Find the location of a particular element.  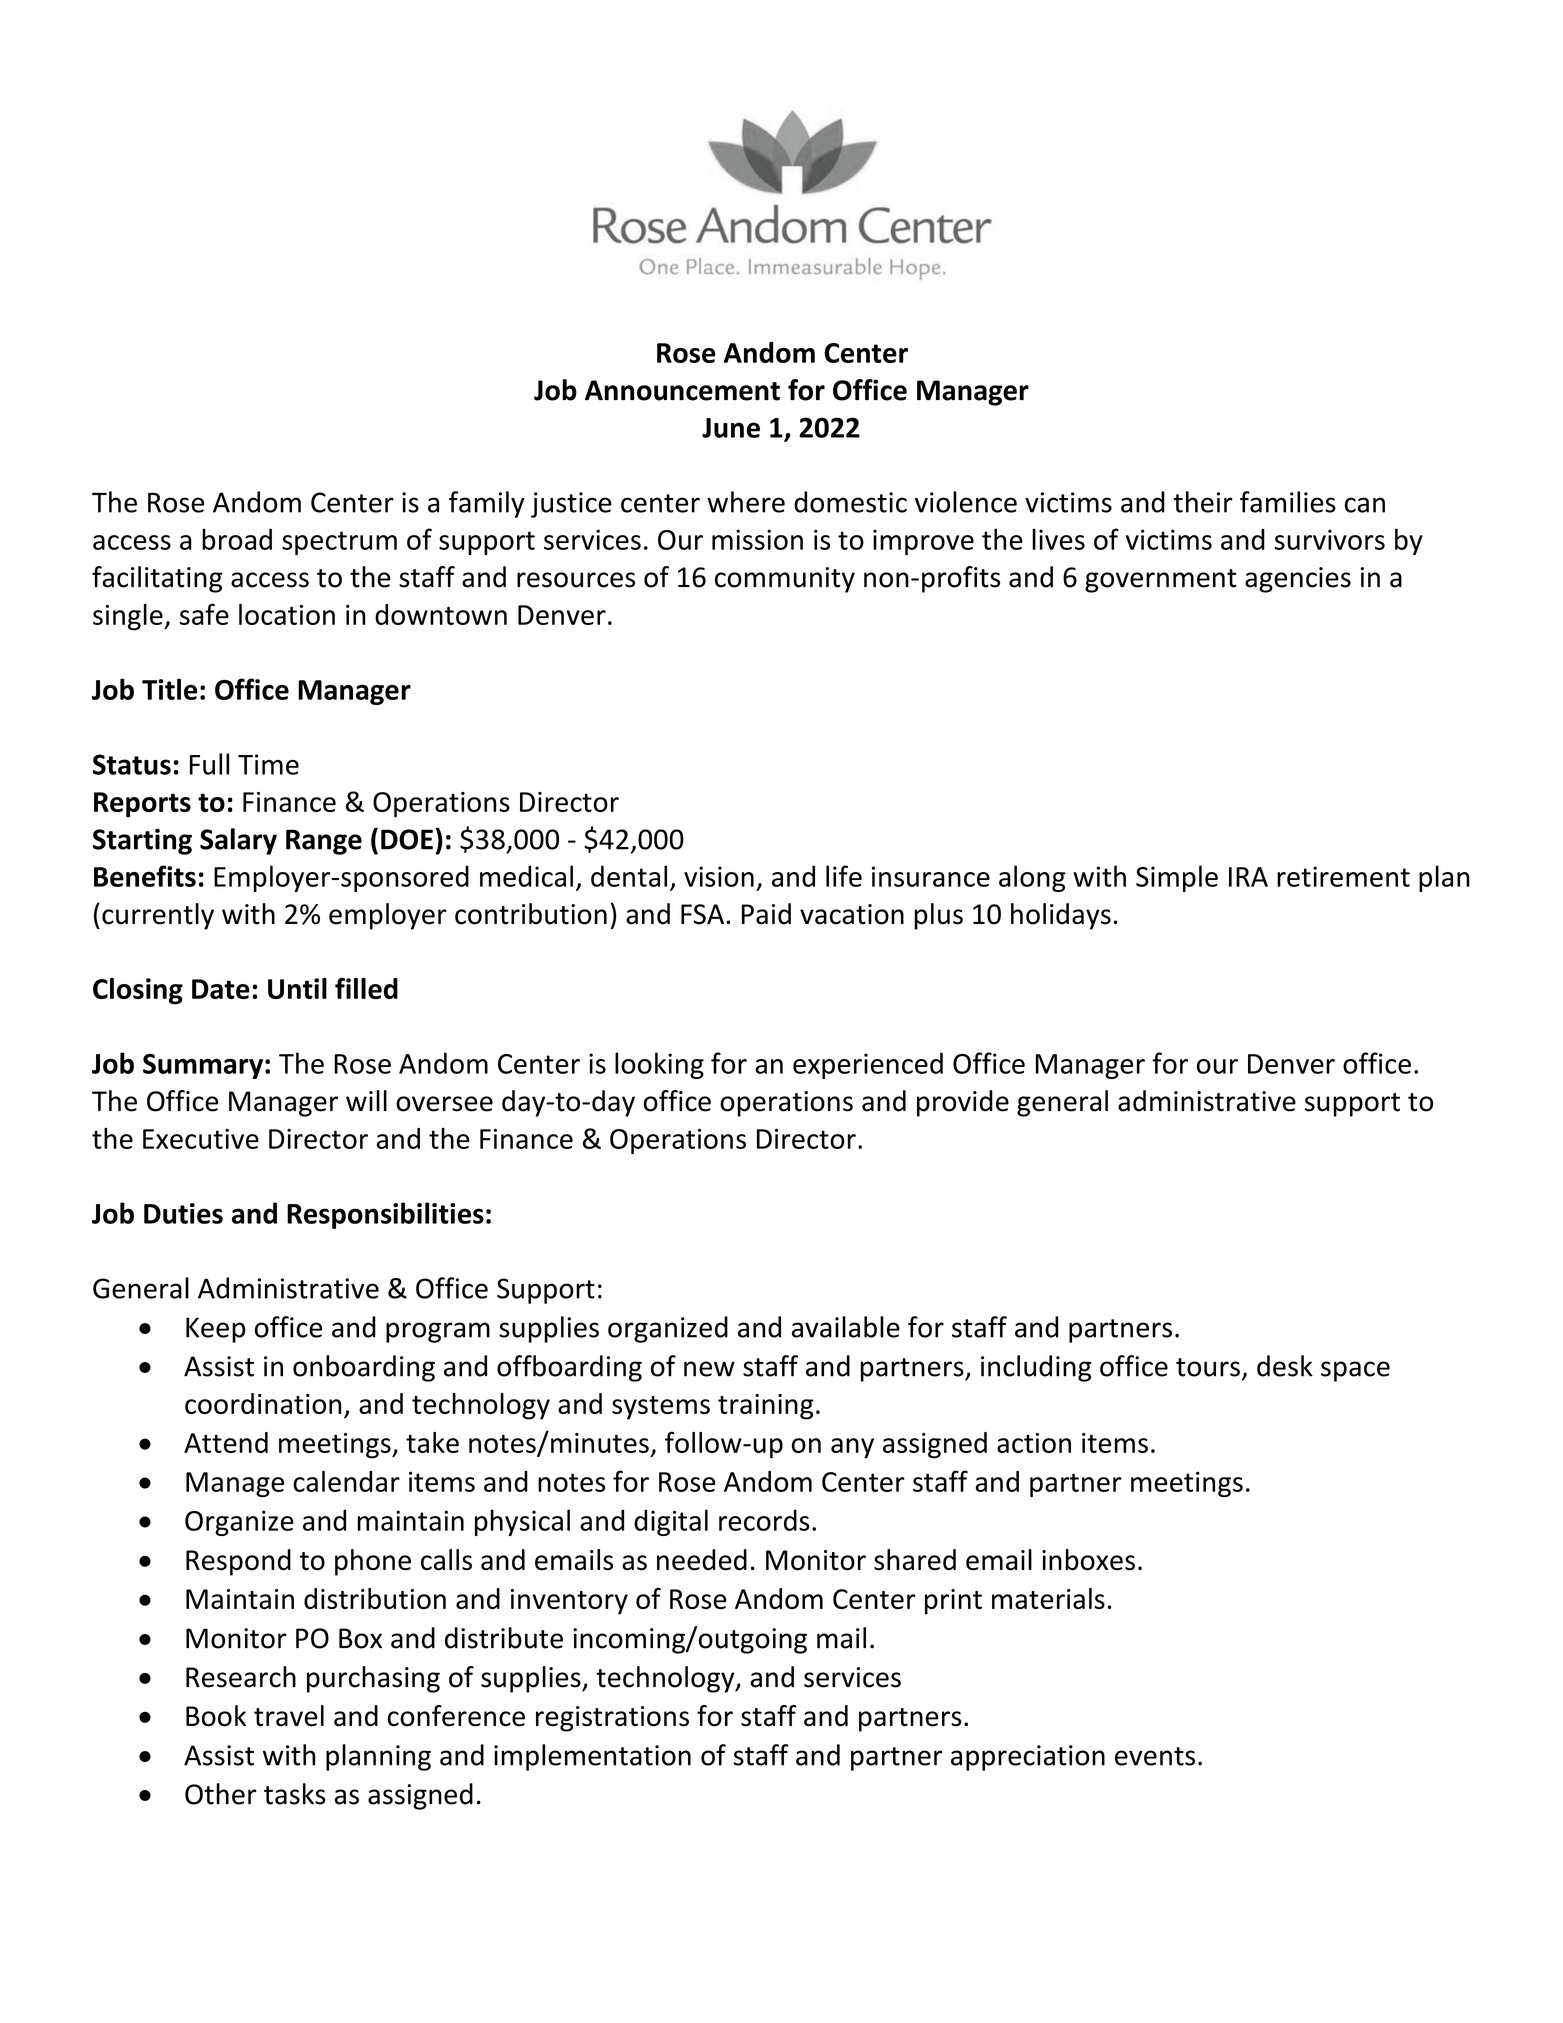

their is located at coordinates (1203, 502).
